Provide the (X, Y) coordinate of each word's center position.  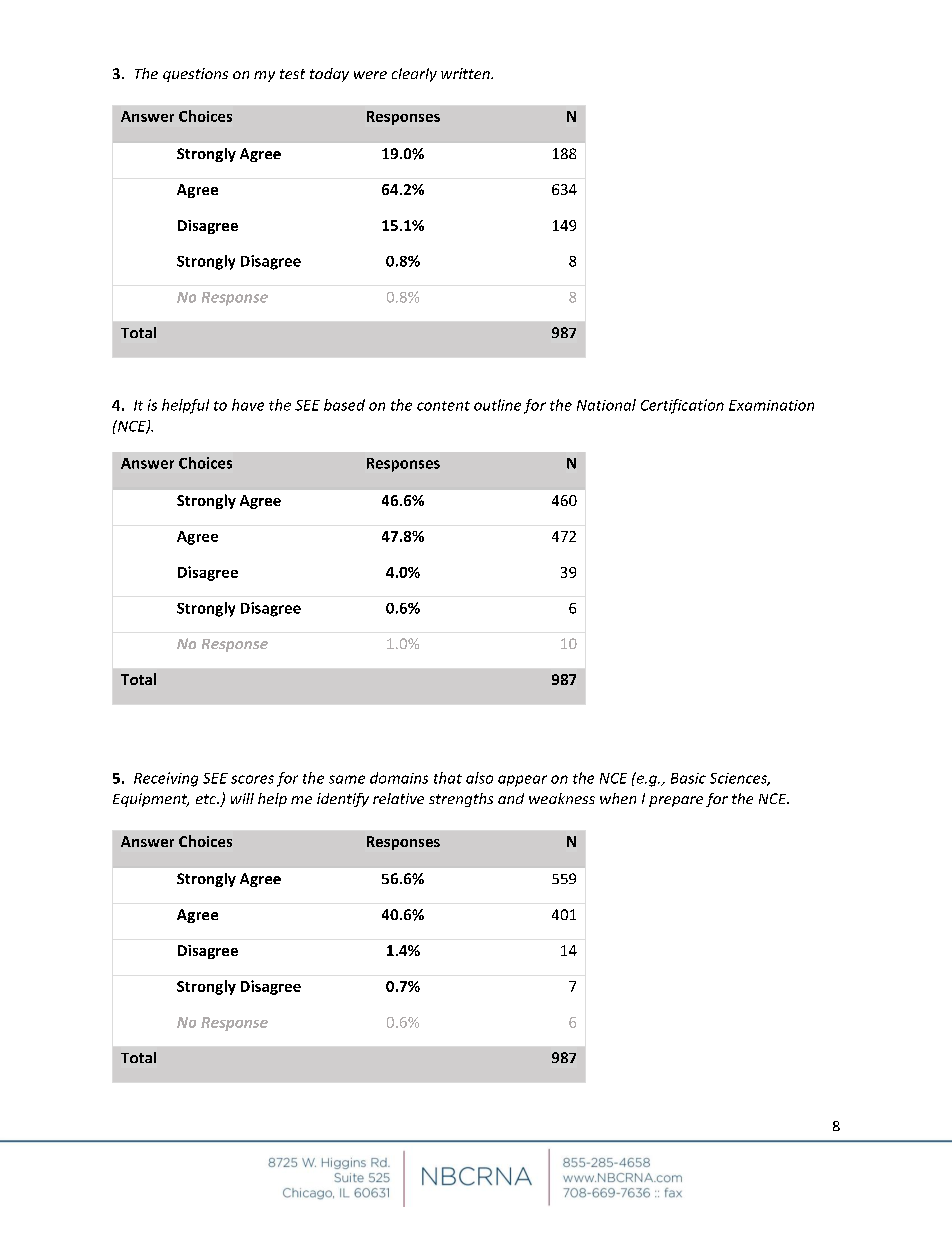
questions (195, 75)
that (448, 778)
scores (252, 779)
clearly (414, 75)
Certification (682, 406)
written (466, 73)
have (248, 405)
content (443, 406)
